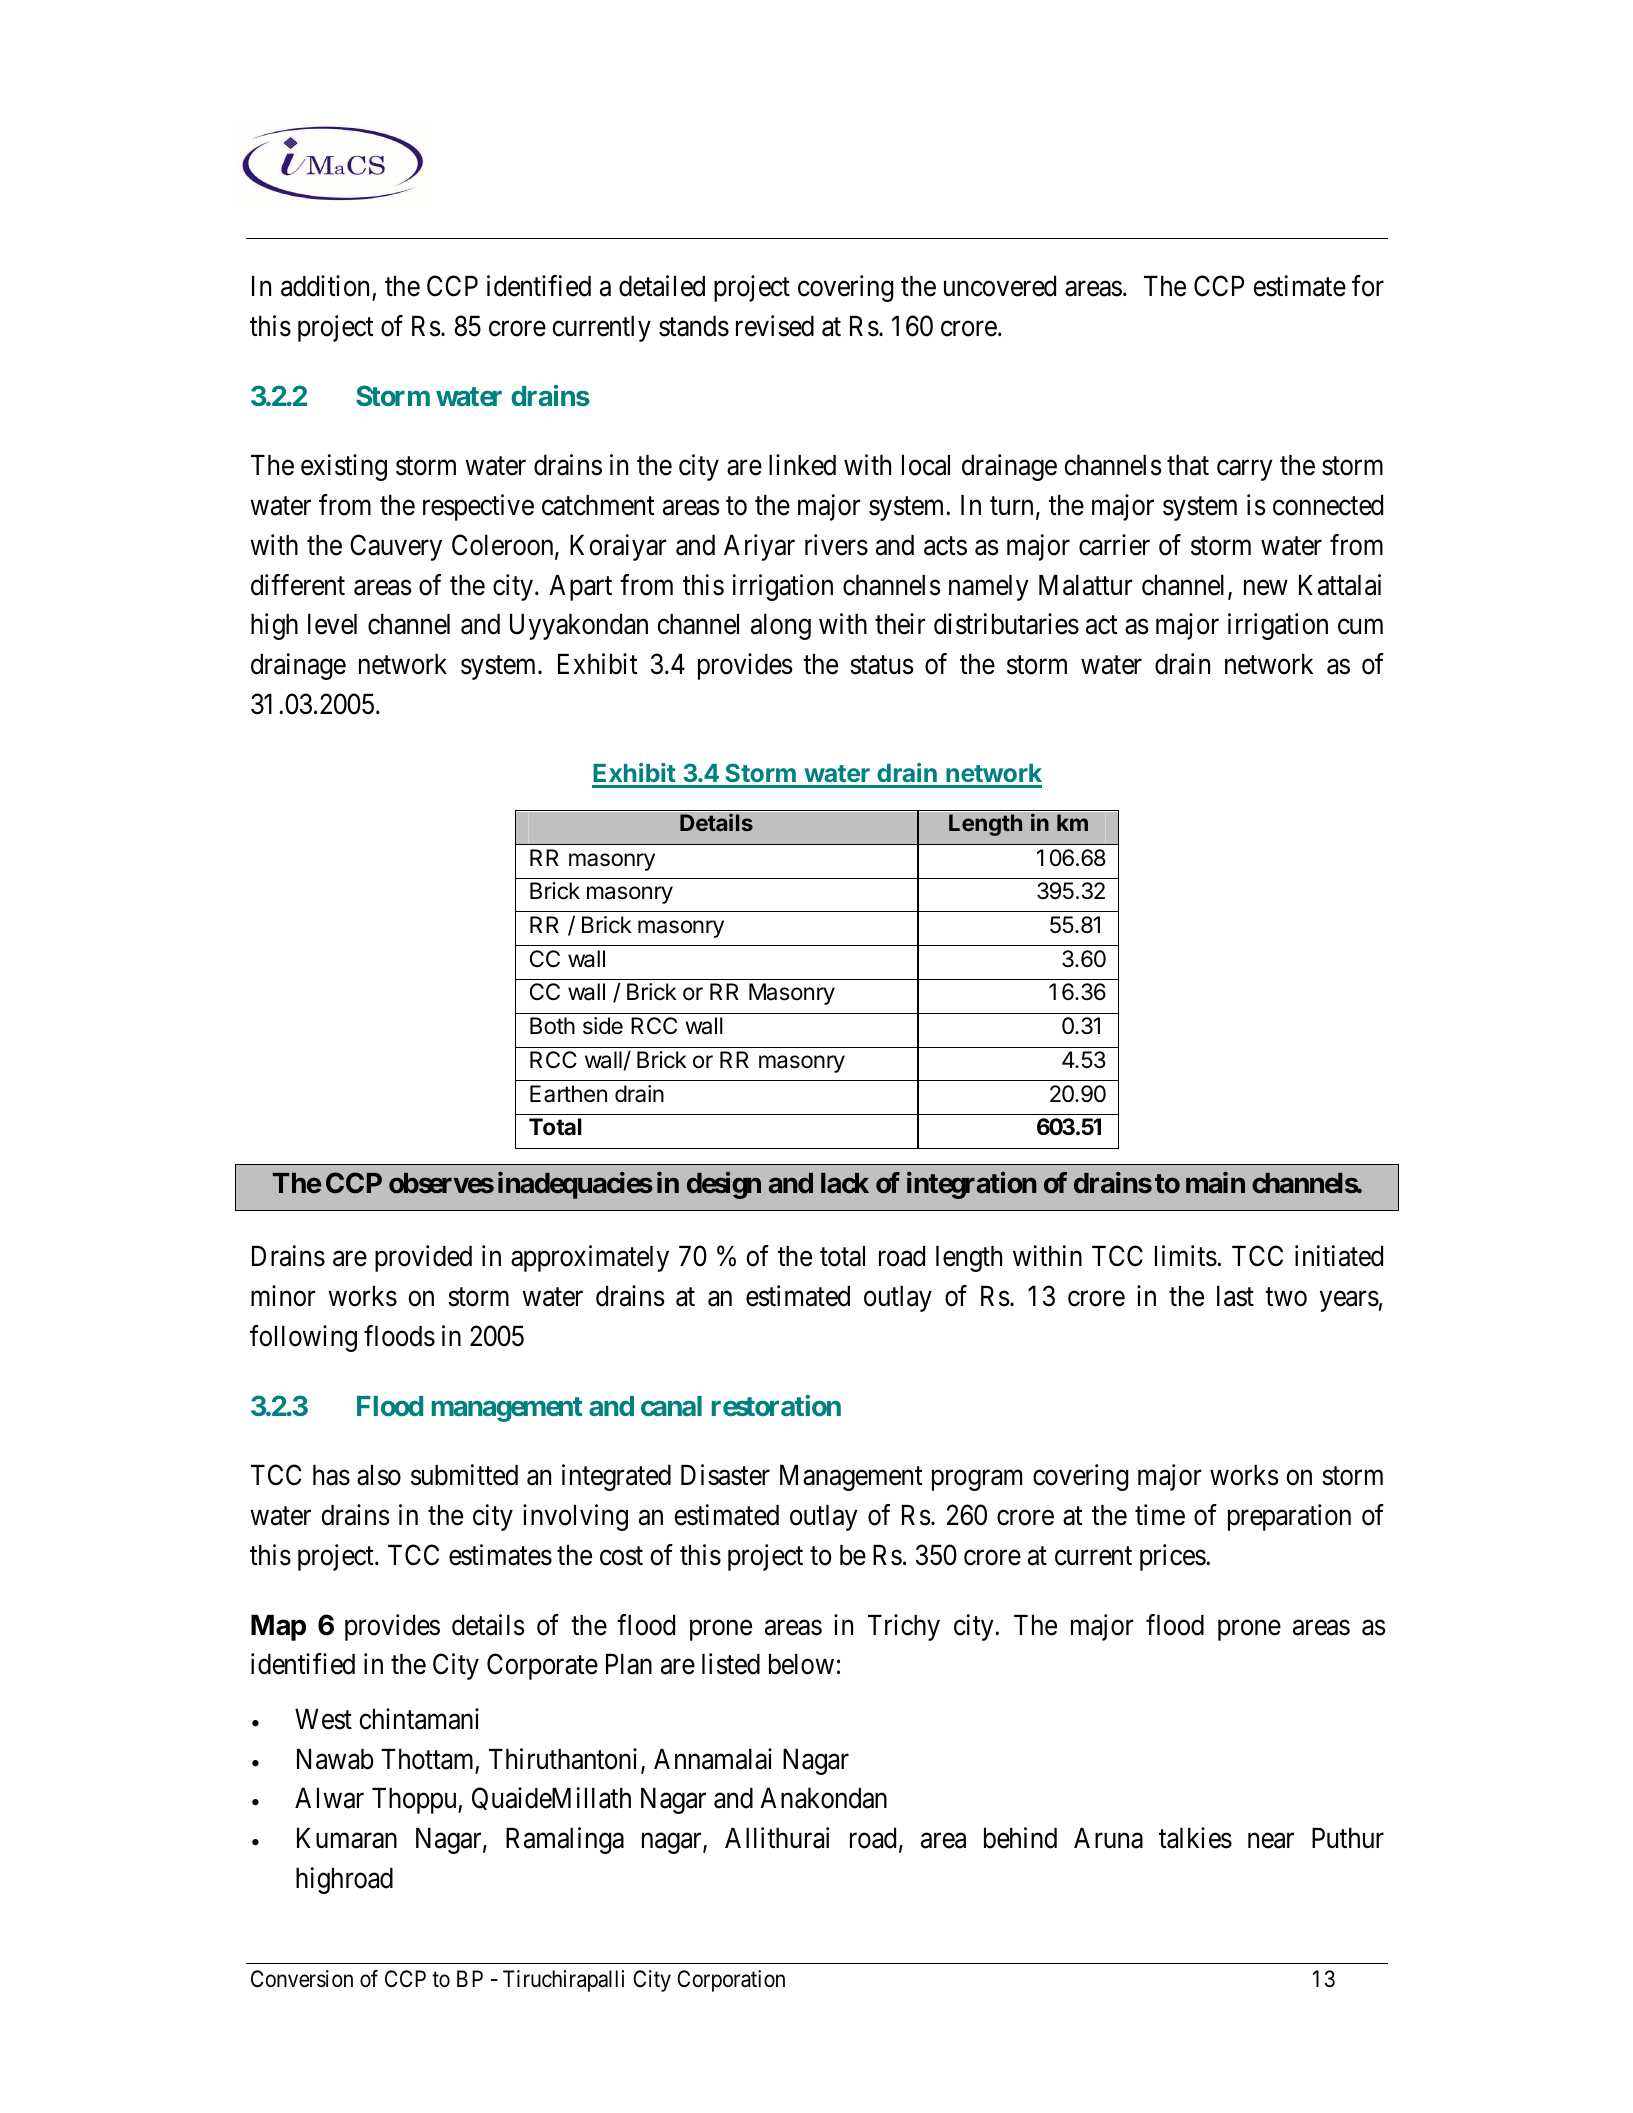  What do you see at coordinates (725, 1475) in the image?
I see `Disaster` at bounding box center [725, 1475].
